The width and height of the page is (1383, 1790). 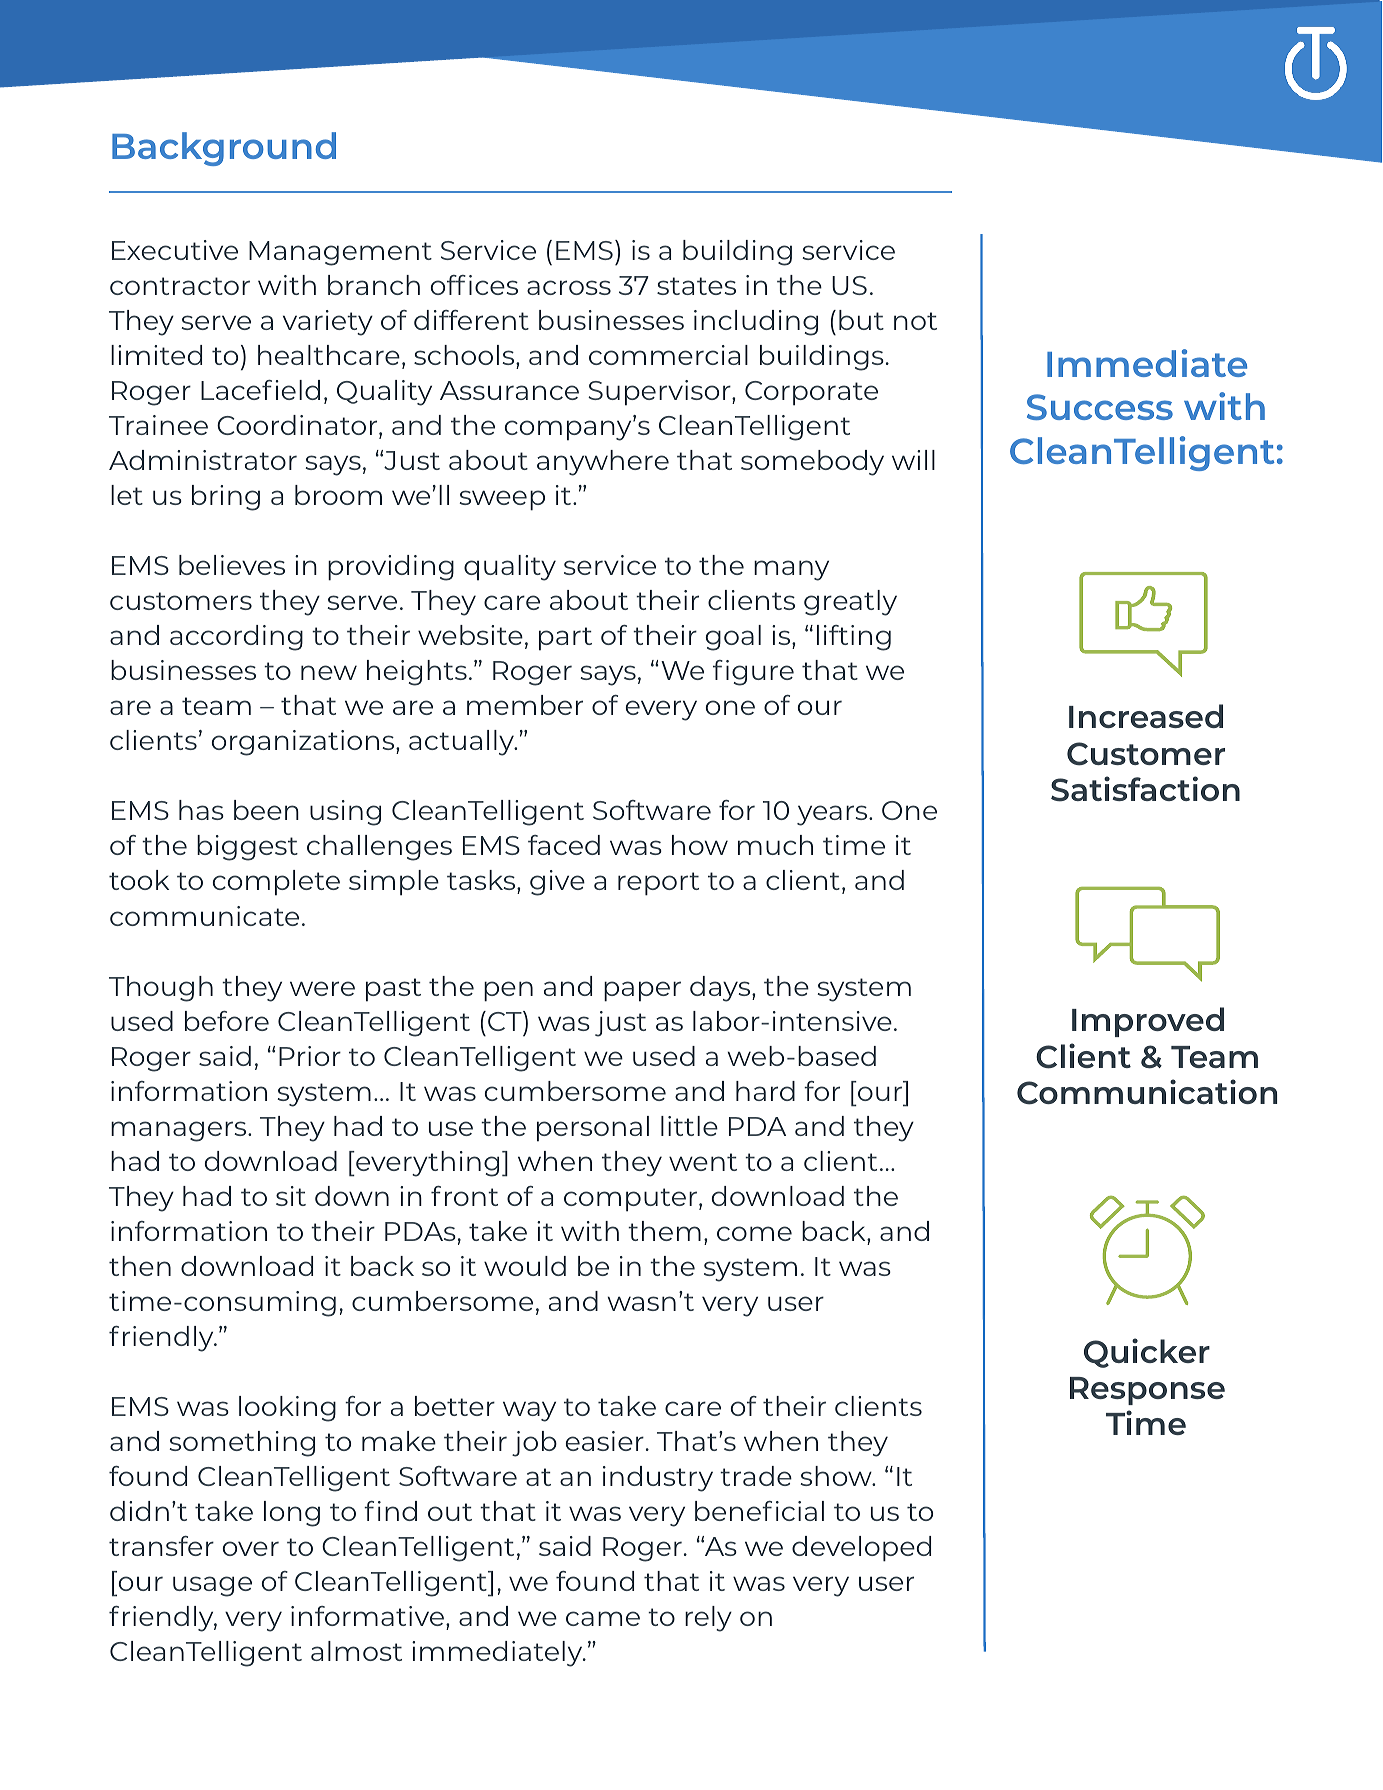 What do you see at coordinates (212, 1586) in the page?
I see `usage` at bounding box center [212, 1586].
